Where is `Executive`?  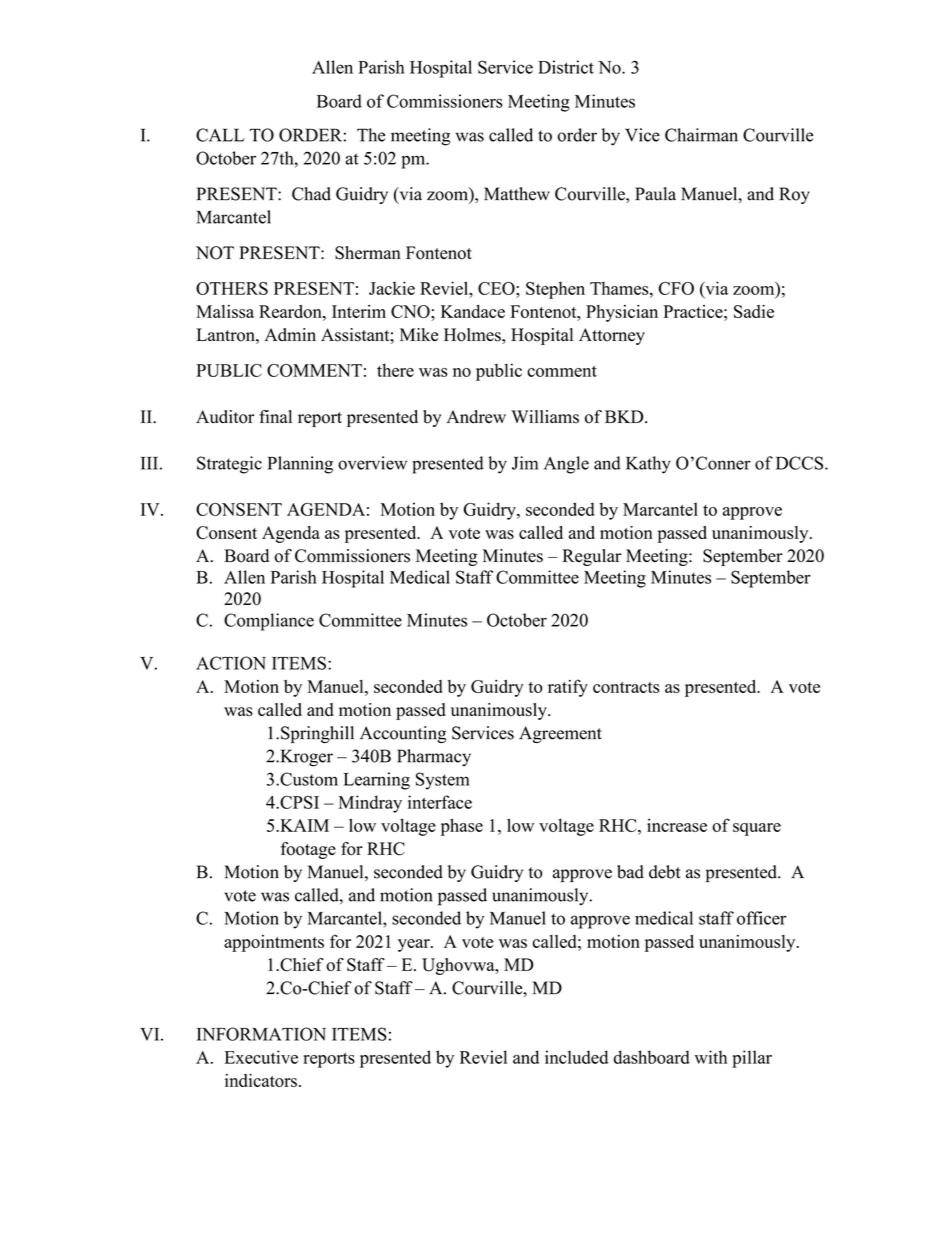 Executive is located at coordinates (261, 1057).
